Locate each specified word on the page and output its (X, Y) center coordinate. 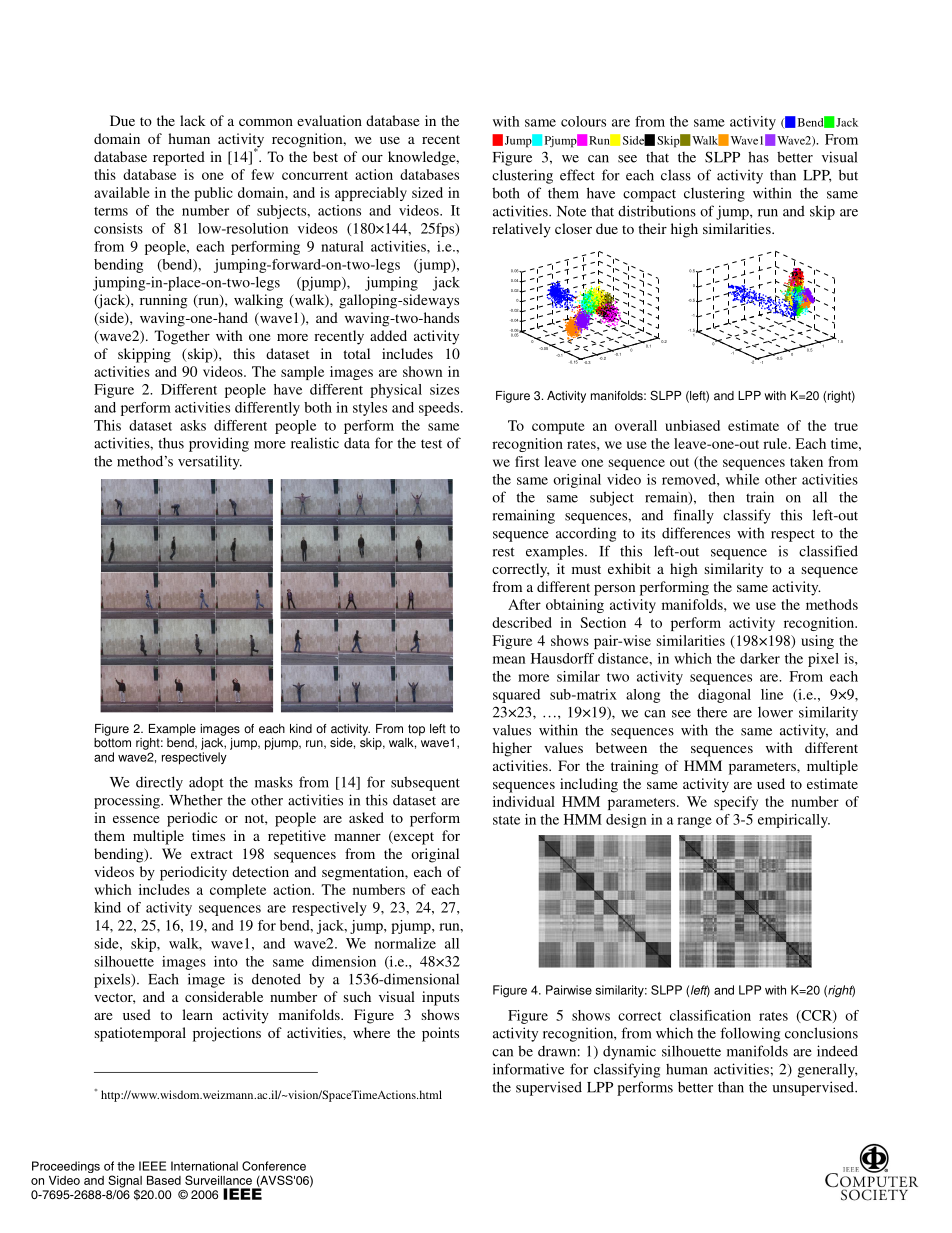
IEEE (152, 1166)
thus (171, 443)
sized (427, 192)
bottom (112, 741)
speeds (440, 409)
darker (760, 658)
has (758, 157)
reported (179, 158)
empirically (794, 821)
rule (776, 443)
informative (528, 1069)
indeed (837, 1051)
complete (238, 891)
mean (509, 660)
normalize (405, 943)
